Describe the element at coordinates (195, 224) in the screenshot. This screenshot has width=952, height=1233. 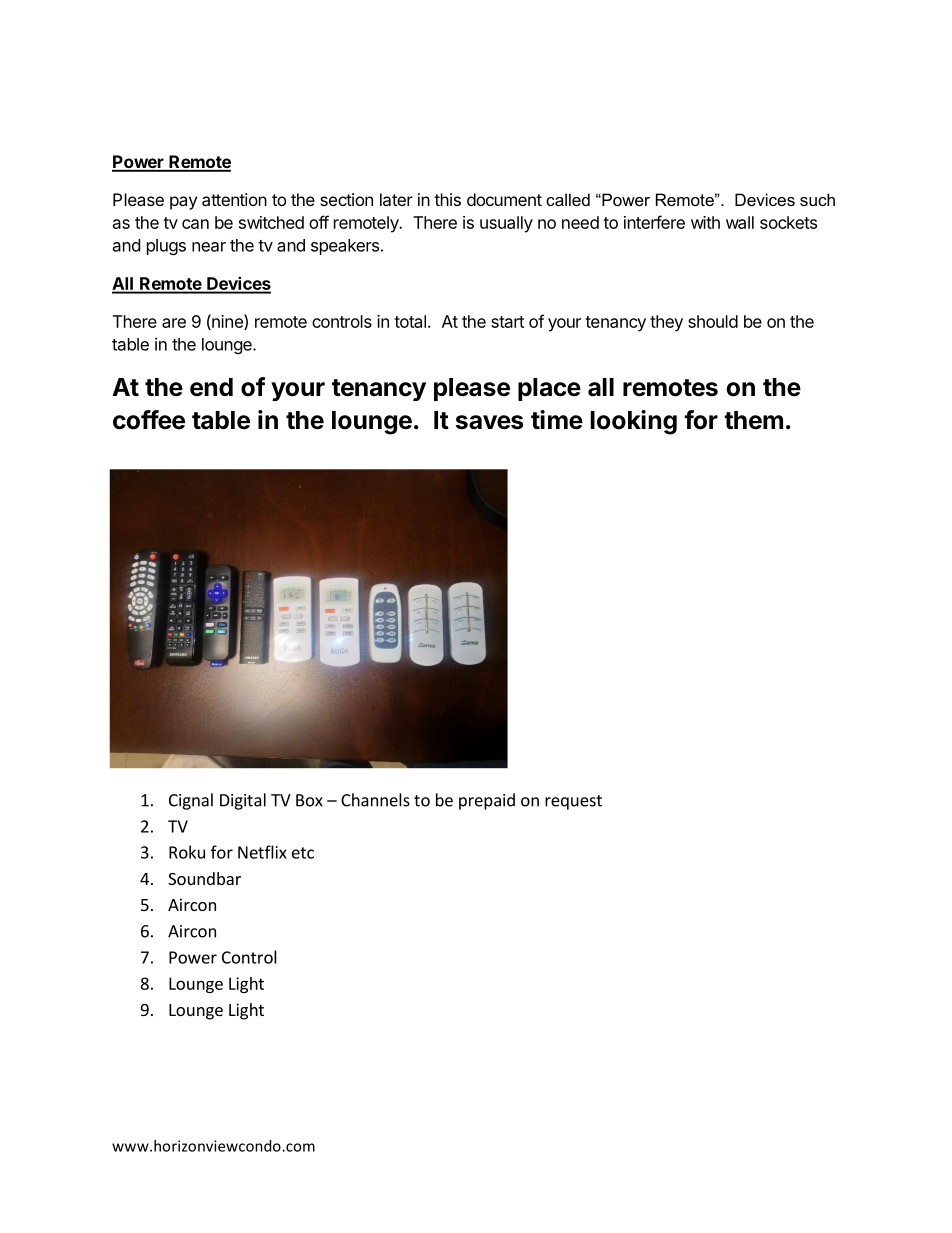
I see `can` at that location.
